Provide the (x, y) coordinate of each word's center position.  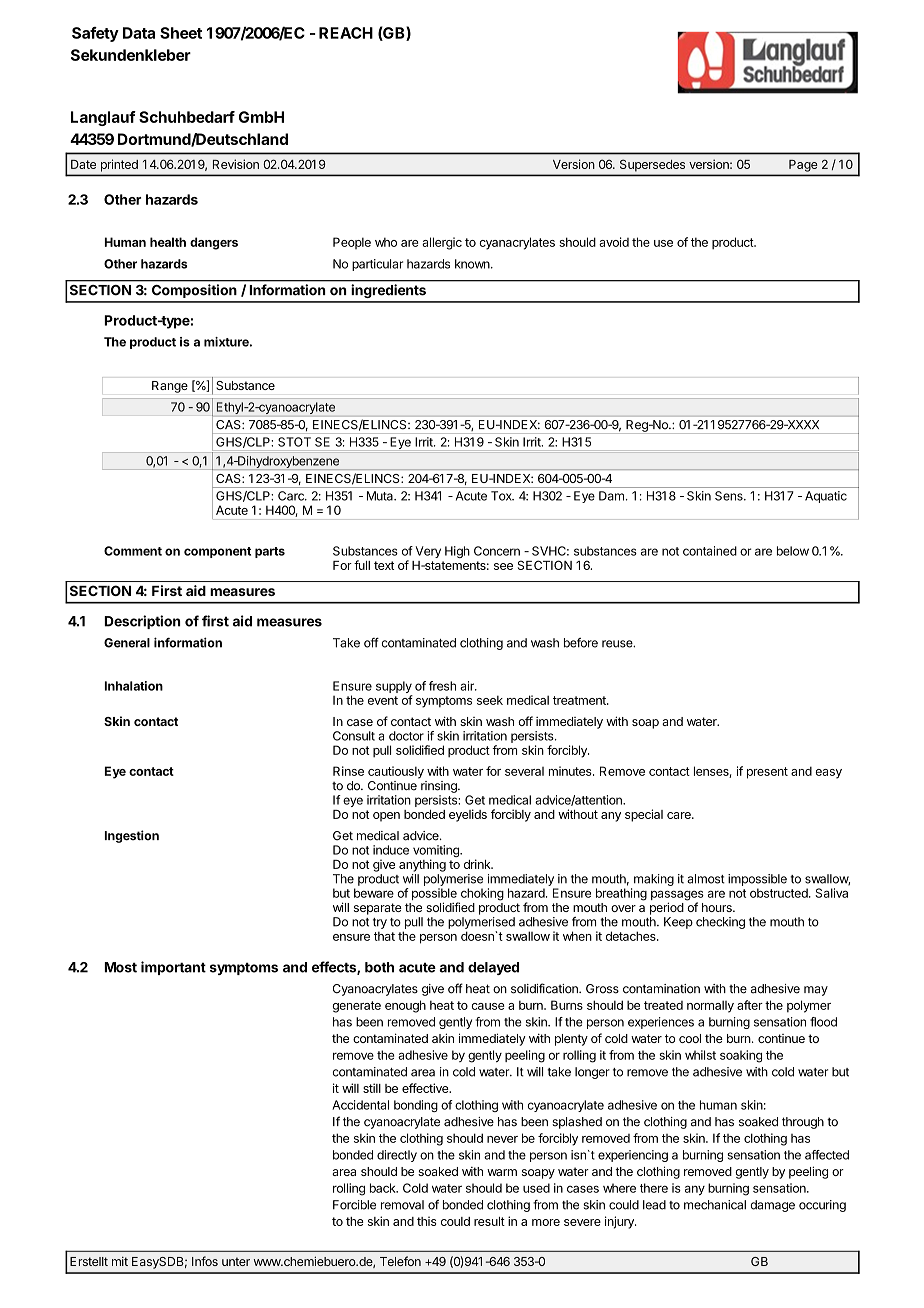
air (468, 686)
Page (803, 166)
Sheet (181, 33)
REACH (346, 33)
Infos (205, 1261)
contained (710, 551)
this (427, 1221)
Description (142, 622)
